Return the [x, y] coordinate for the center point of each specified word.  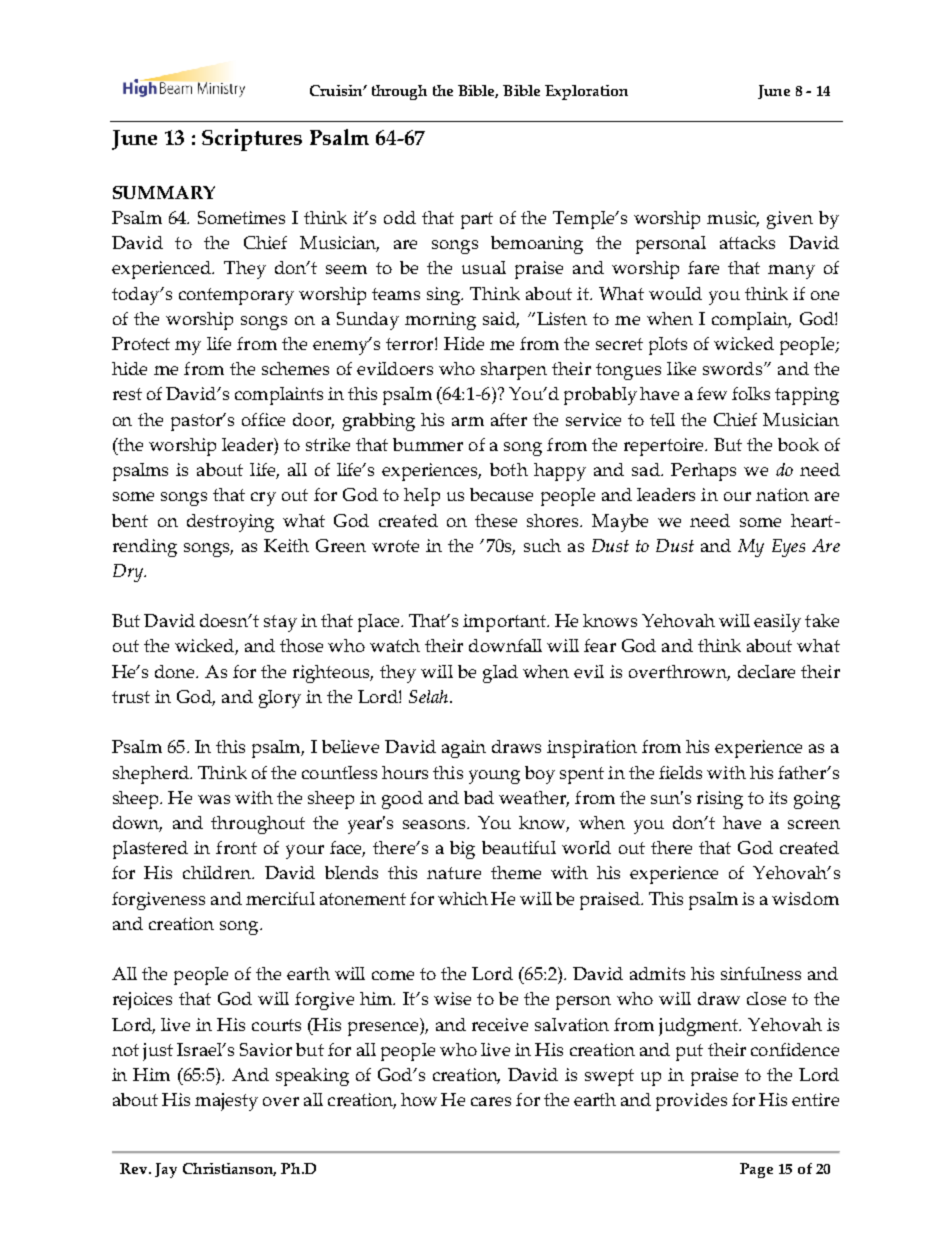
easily [777, 623]
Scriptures [252, 140]
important [506, 623]
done [176, 671]
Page [756, 1170]
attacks [747, 242]
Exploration [586, 92]
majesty [226, 1102]
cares [491, 1101]
